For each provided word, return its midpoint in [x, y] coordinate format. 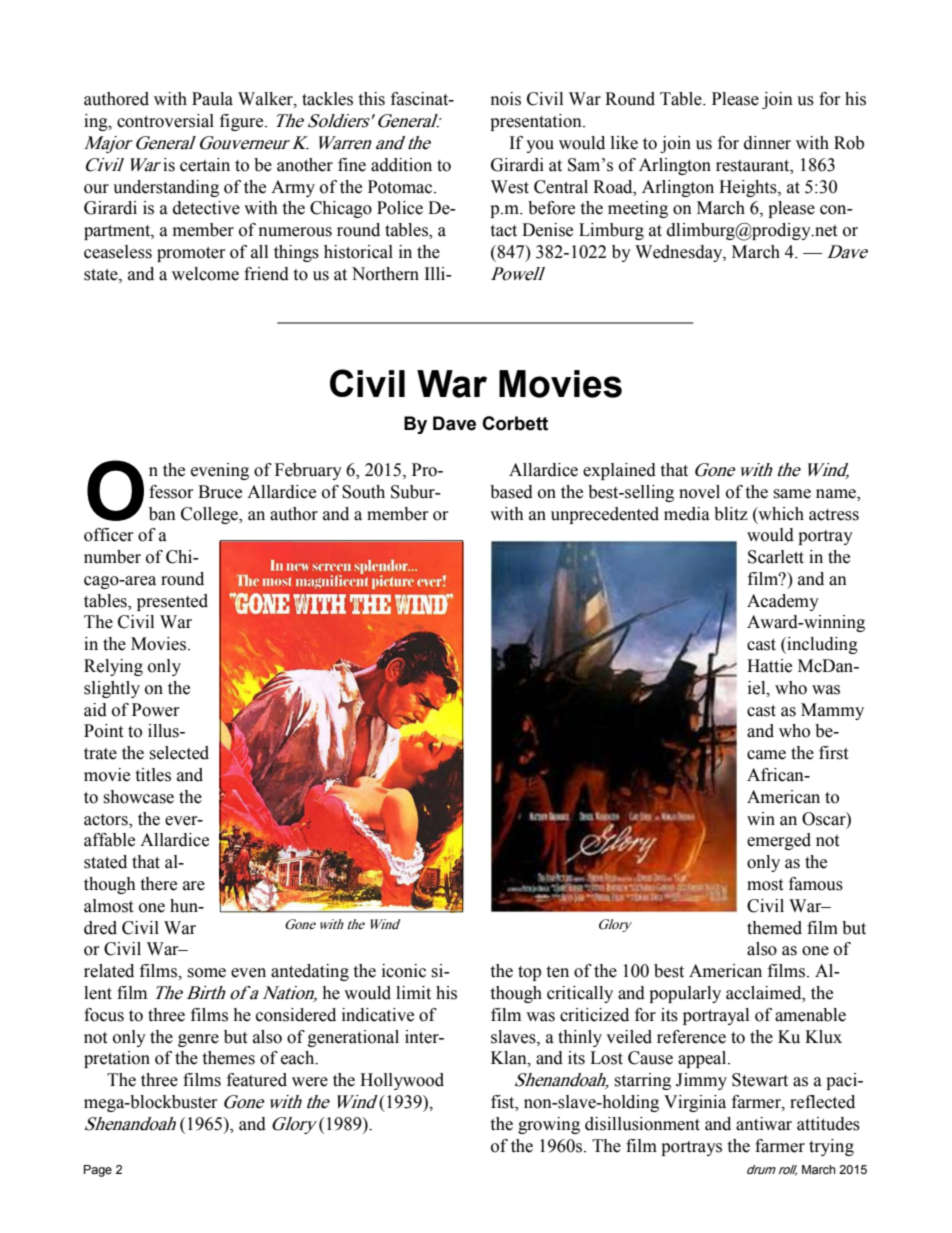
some [206, 973]
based [511, 492]
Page [98, 1171]
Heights [749, 188]
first [833, 753]
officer [108, 535]
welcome [205, 274]
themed [774, 928]
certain [205, 165]
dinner [767, 143]
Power [155, 710]
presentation [537, 122]
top [529, 973]
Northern [385, 274]
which [780, 514]
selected [179, 753]
